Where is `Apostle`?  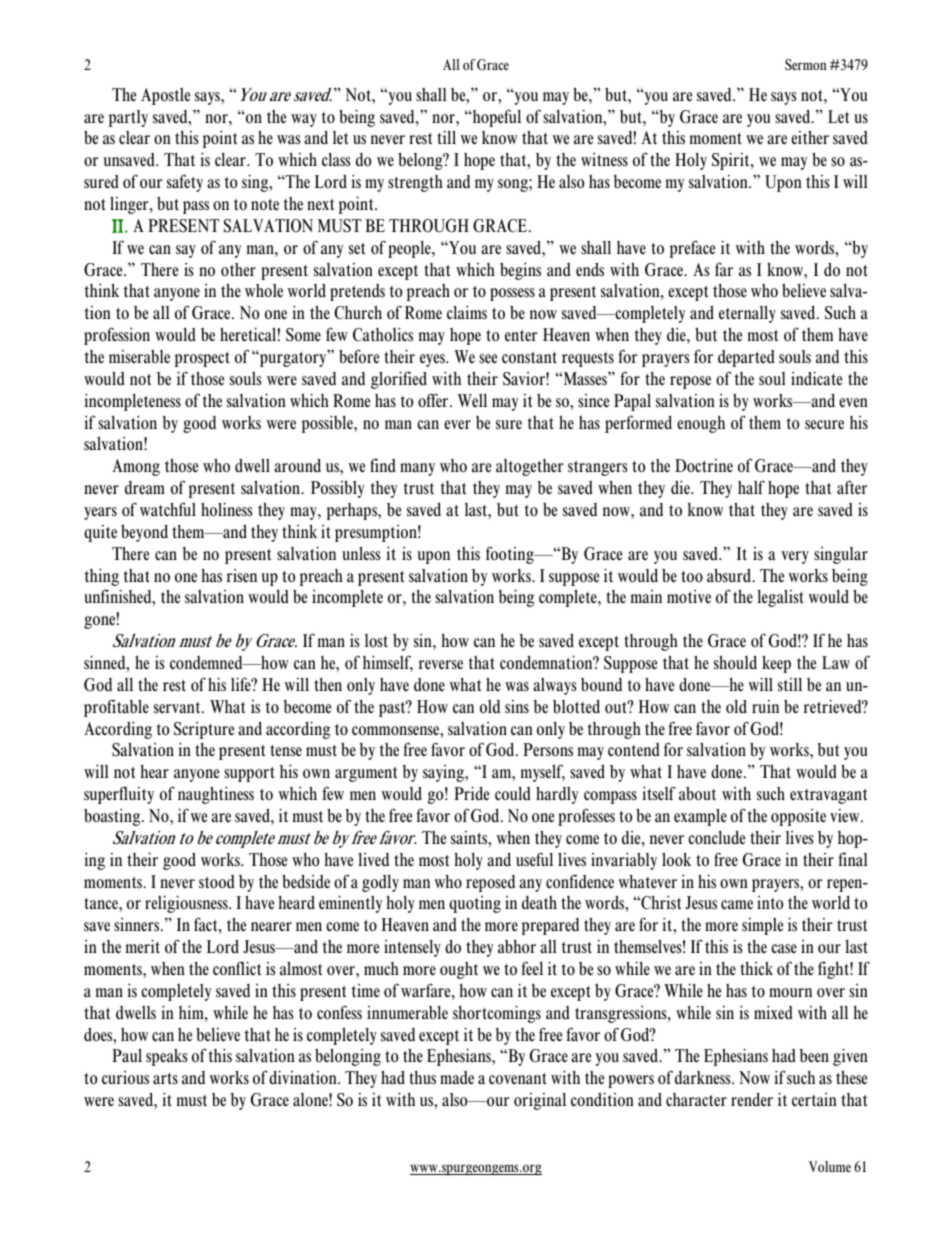
Apostle is located at coordinates (165, 96).
